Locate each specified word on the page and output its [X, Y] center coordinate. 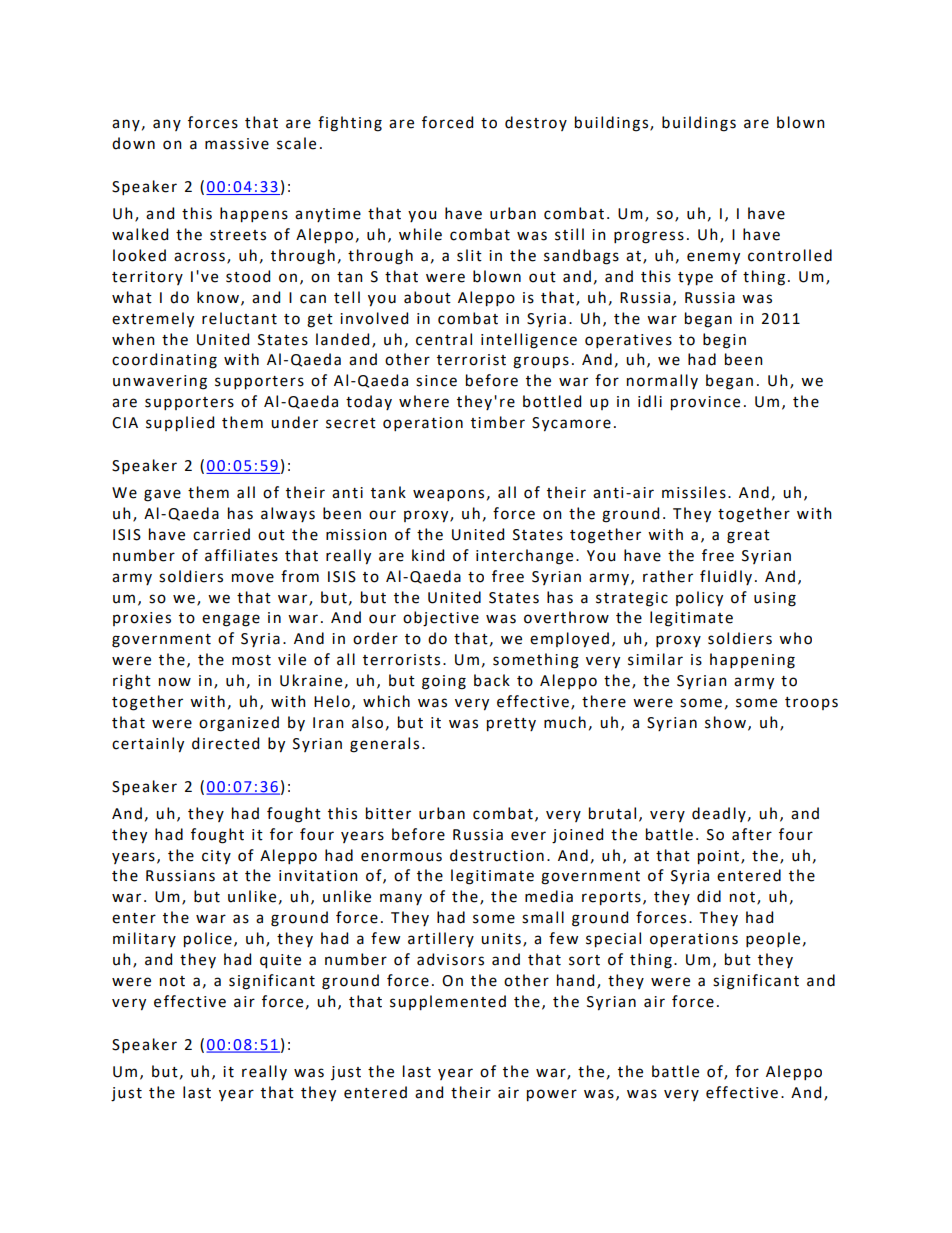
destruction [497, 855]
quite [280, 961]
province [705, 403]
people [773, 939]
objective [441, 619]
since [436, 381]
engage [231, 620]
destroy [536, 123]
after [752, 834]
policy [699, 599]
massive [237, 144]
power [552, 1095]
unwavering [160, 382]
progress [649, 237]
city [216, 857]
